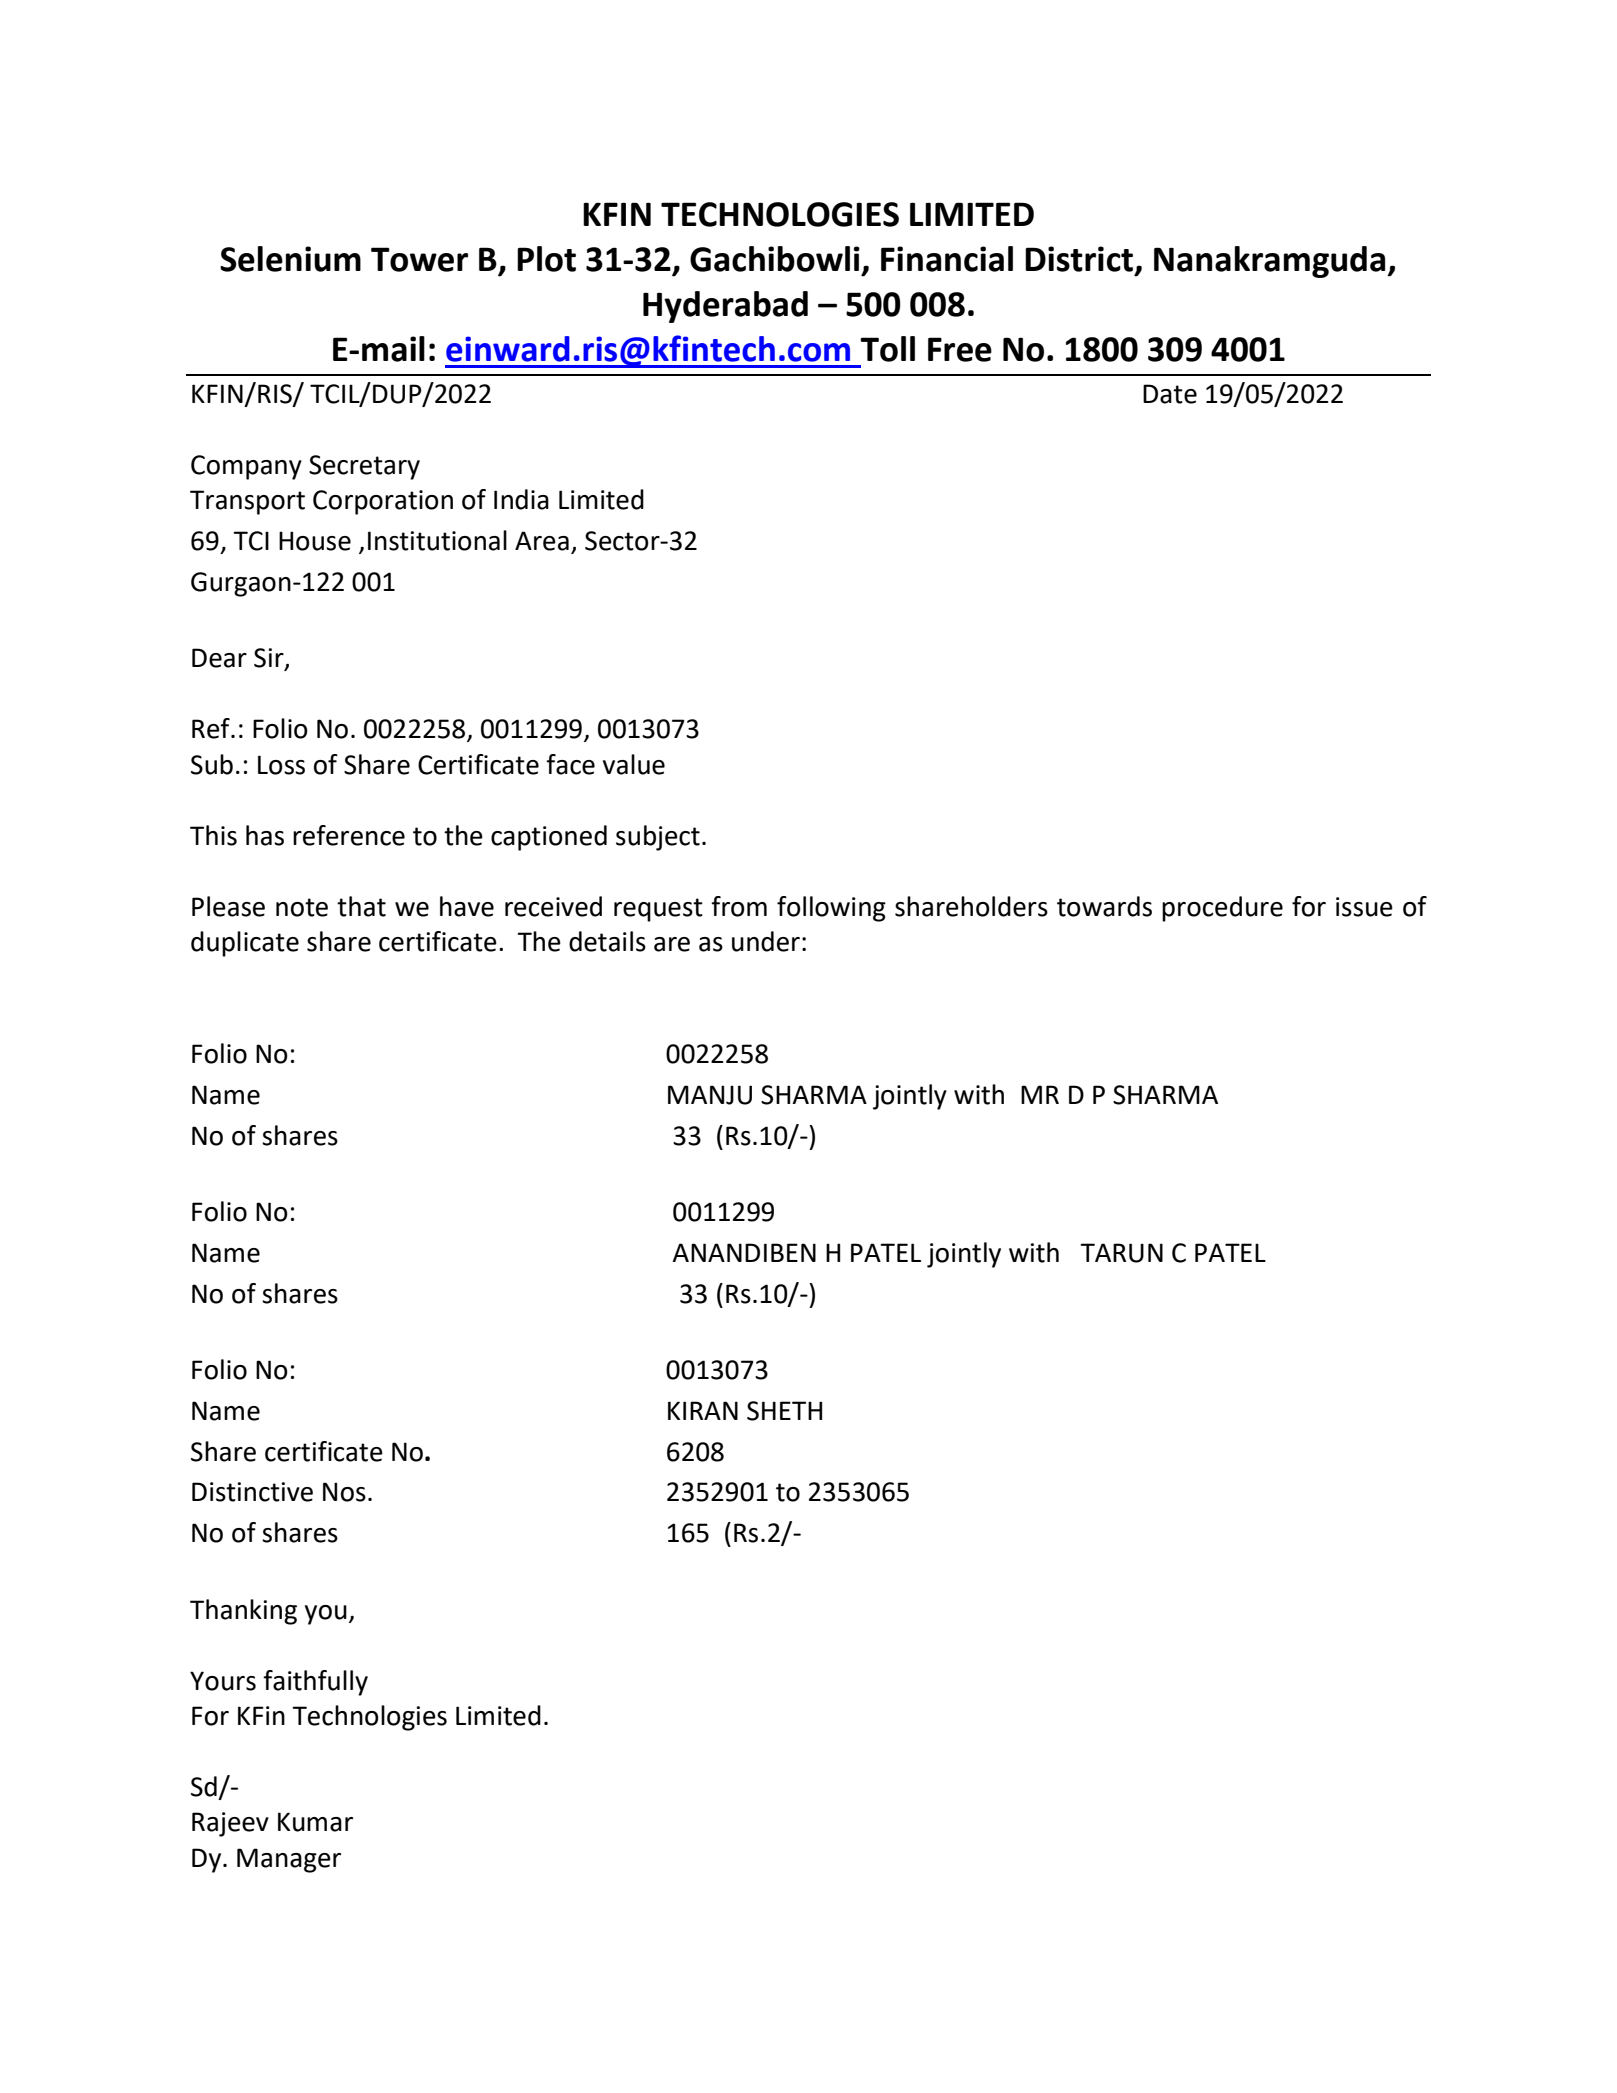 The height and width of the document is (2093, 1617). I want to click on following, so click(831, 909).
